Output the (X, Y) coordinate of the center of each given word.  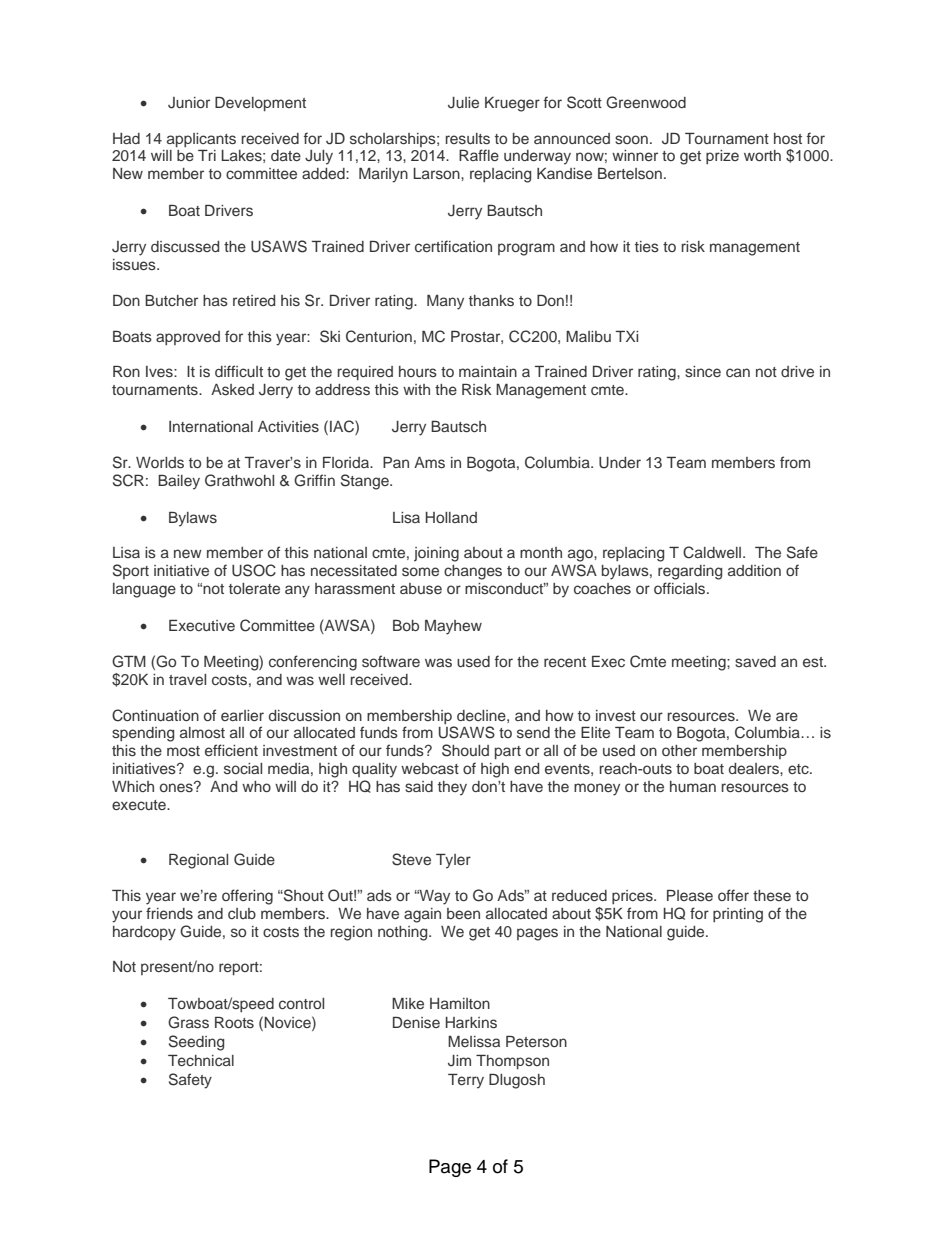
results (468, 138)
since (703, 371)
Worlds (160, 462)
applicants (201, 140)
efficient (231, 750)
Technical (201, 1060)
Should (465, 750)
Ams (429, 462)
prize (722, 157)
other (679, 750)
